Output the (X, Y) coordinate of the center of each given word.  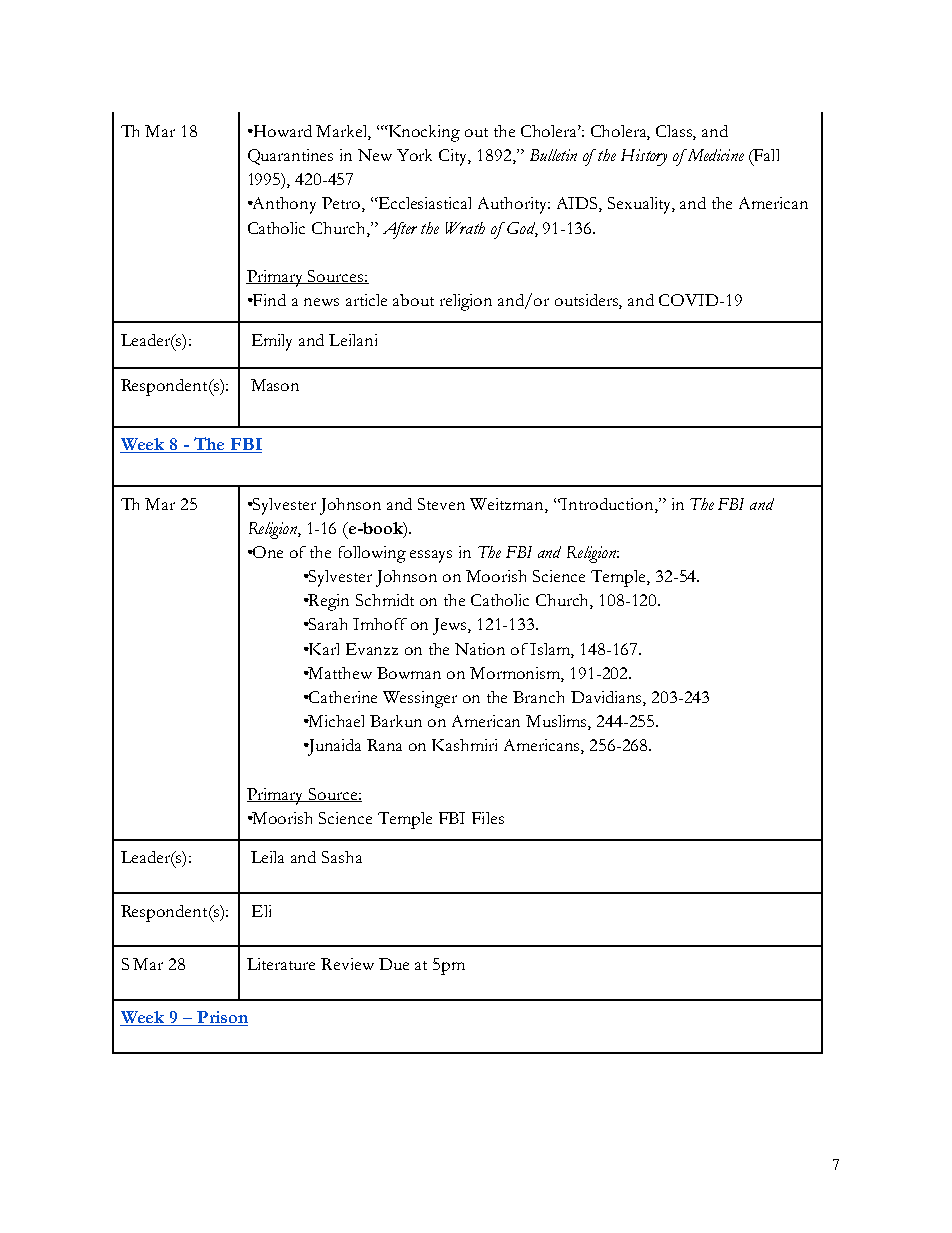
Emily (272, 342)
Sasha (342, 857)
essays (431, 556)
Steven (441, 504)
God (522, 229)
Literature (281, 964)
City (455, 157)
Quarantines (290, 157)
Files (488, 818)
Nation (480, 649)
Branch (538, 697)
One (267, 552)
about (413, 300)
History (644, 157)
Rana (384, 745)
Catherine (342, 697)
